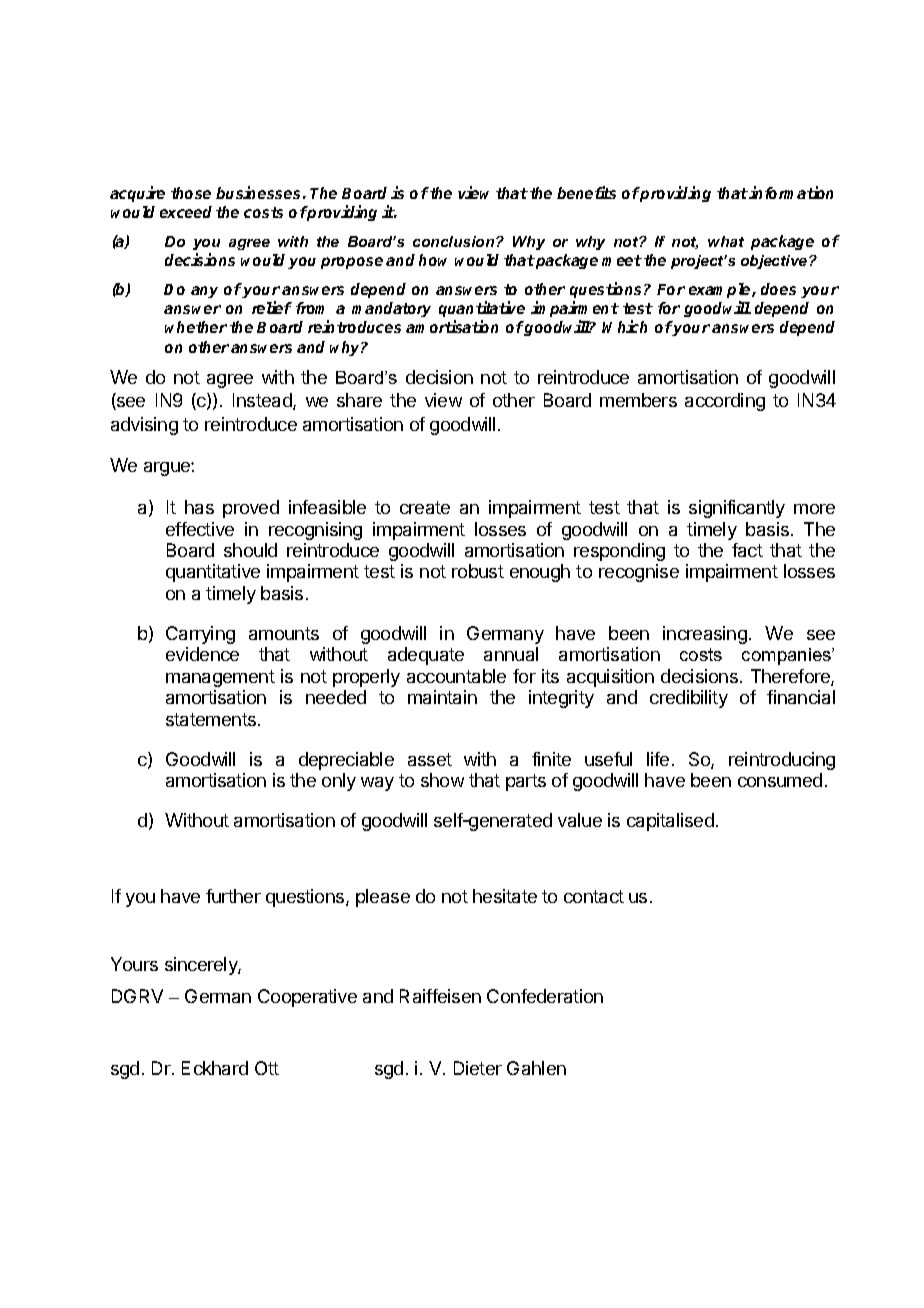  I want to click on increasing, so click(705, 635).
